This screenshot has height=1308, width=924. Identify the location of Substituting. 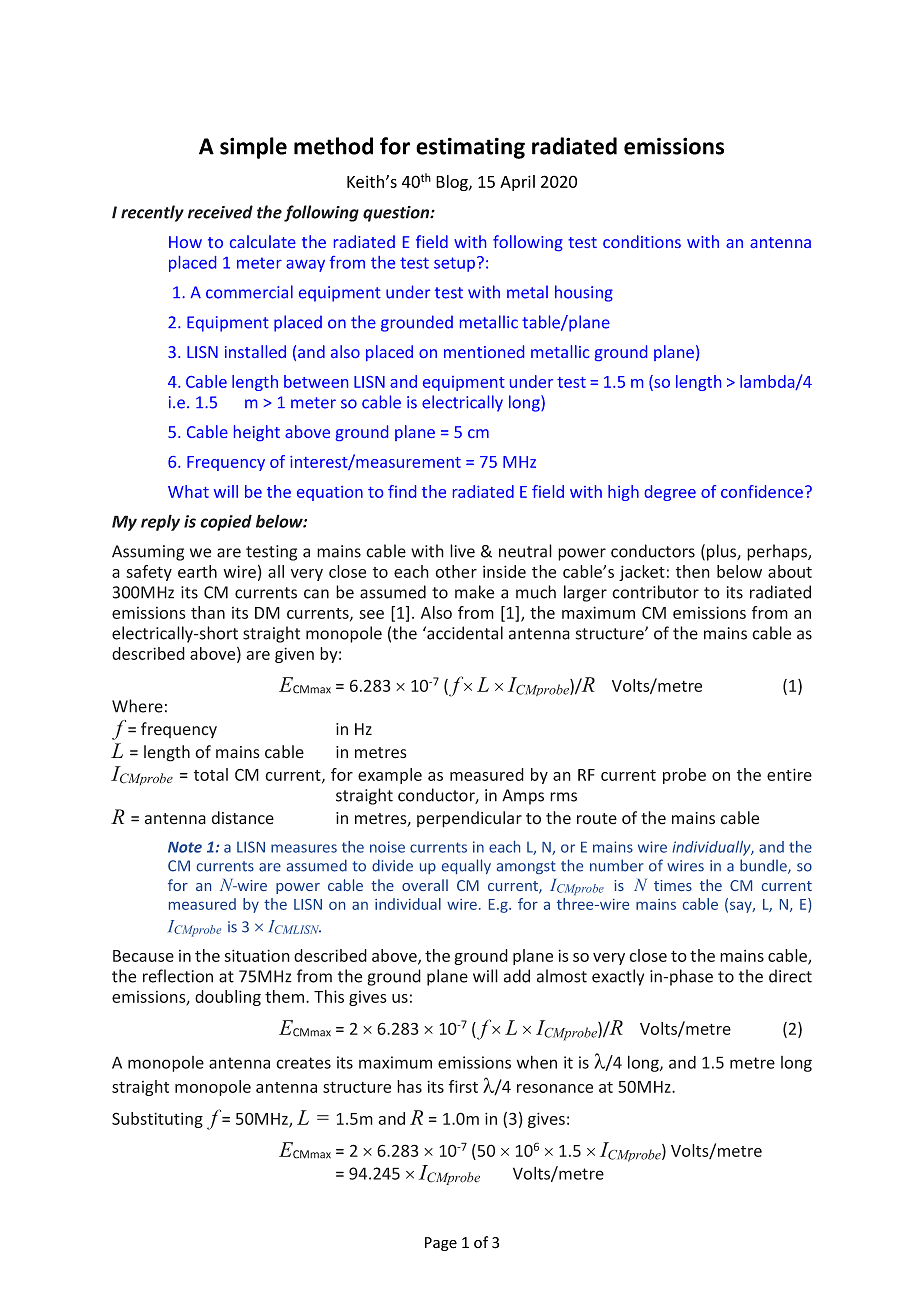
(157, 1120).
